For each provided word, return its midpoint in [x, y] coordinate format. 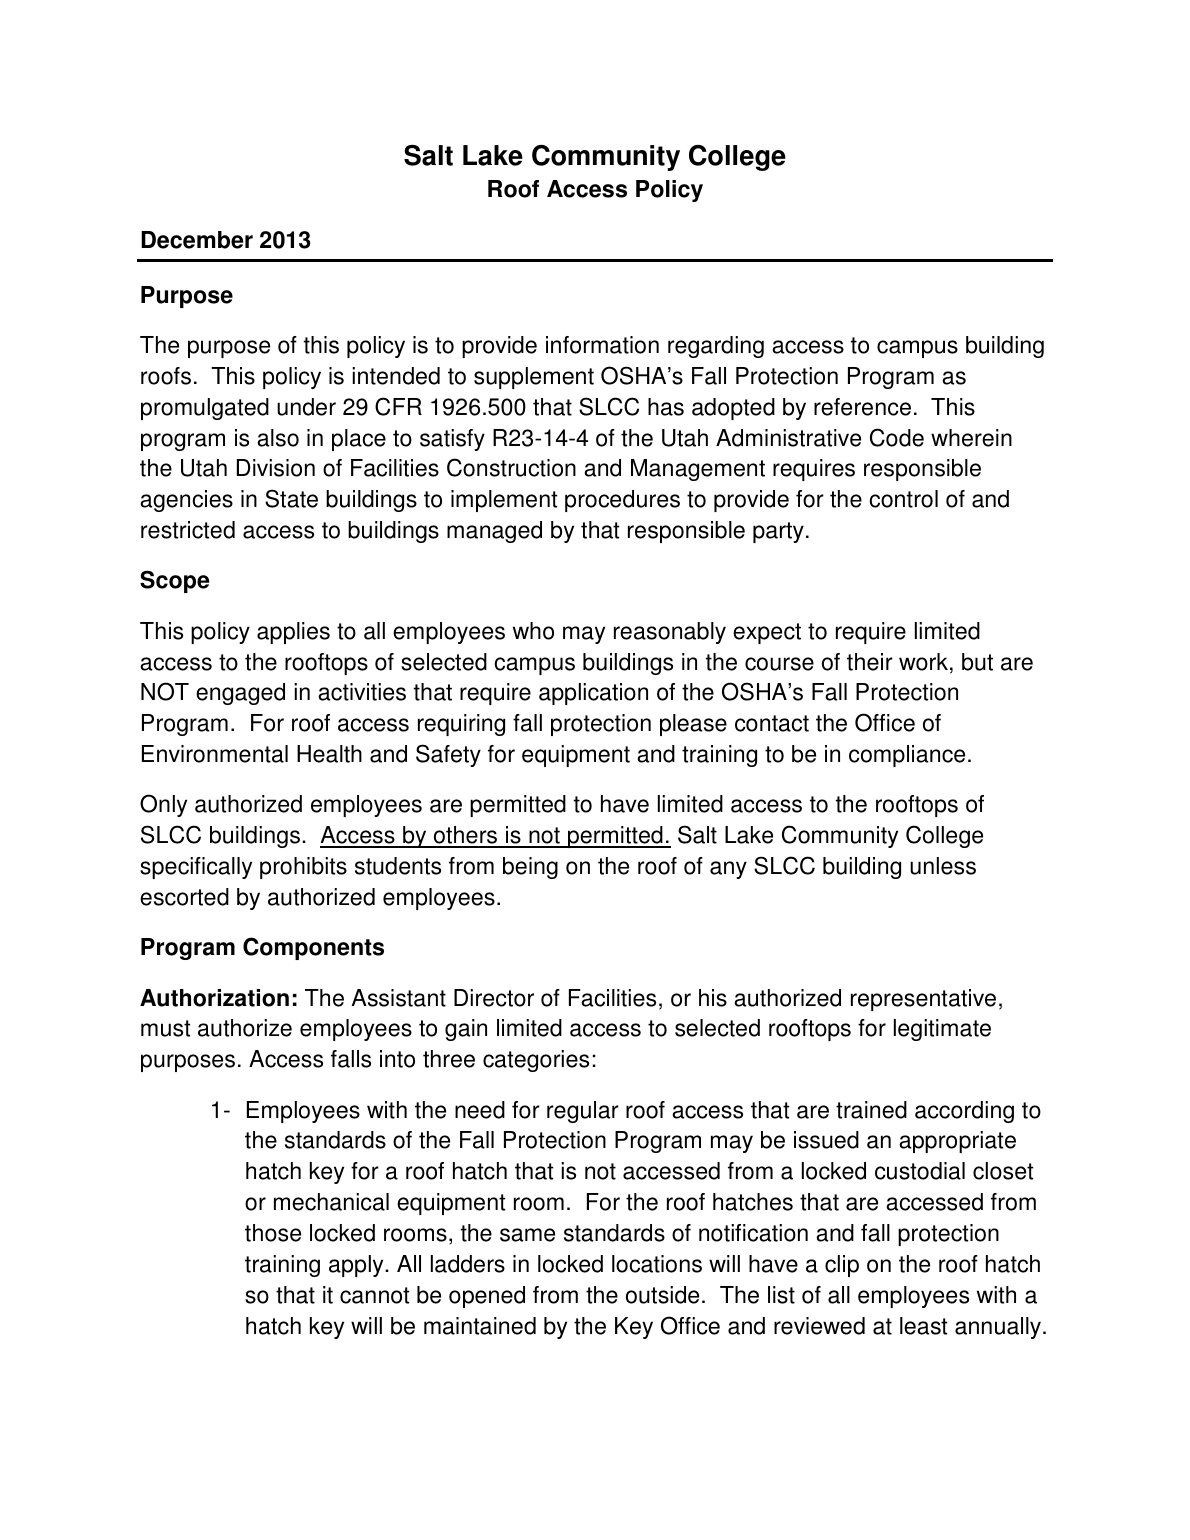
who [533, 631]
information [602, 345]
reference [862, 407]
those [273, 1233]
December [197, 240]
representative [923, 1000]
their [870, 662]
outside [662, 1295]
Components [313, 948]
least [923, 1326]
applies [293, 633]
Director [494, 998]
